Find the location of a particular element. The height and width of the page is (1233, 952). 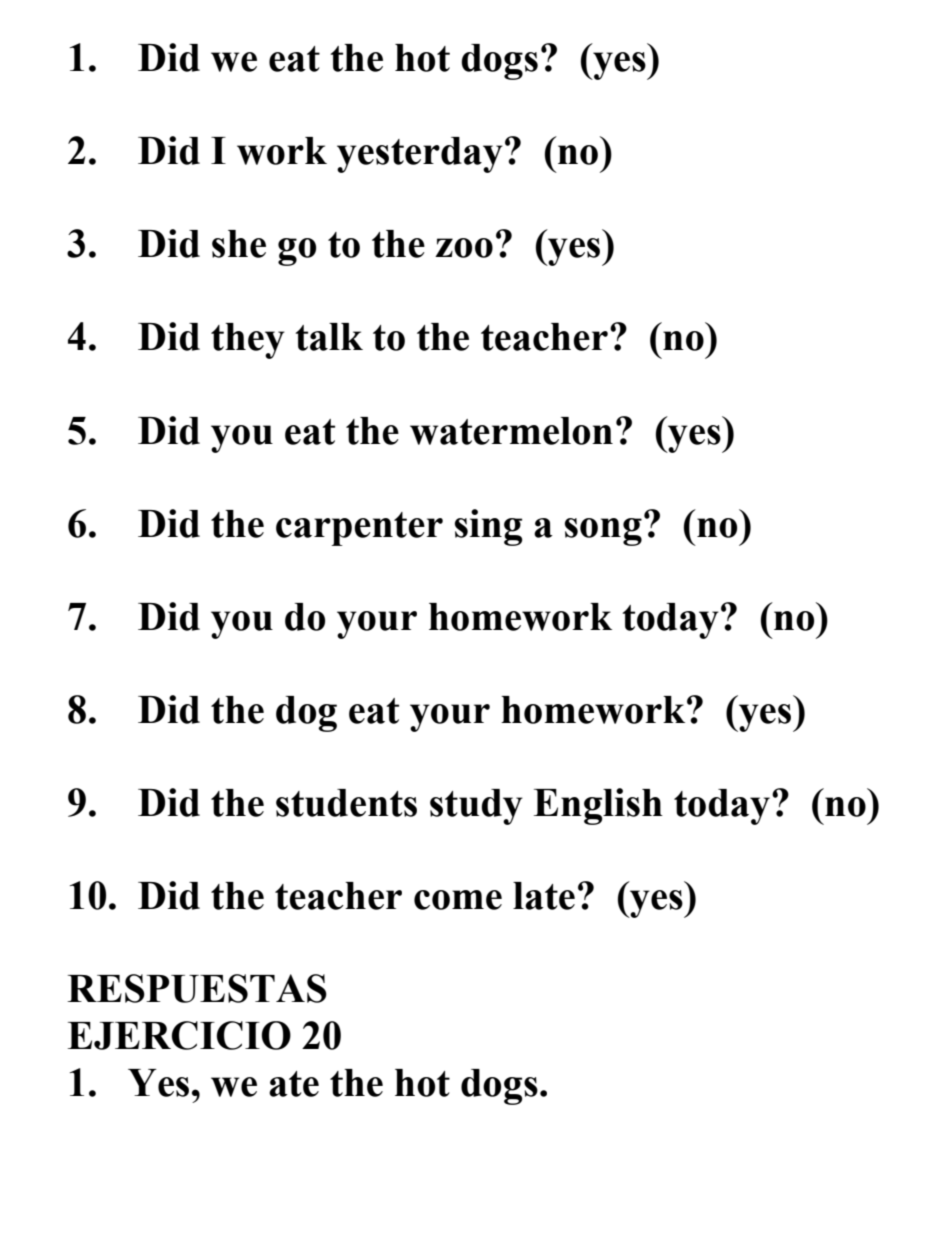

study is located at coordinates (476, 807).
